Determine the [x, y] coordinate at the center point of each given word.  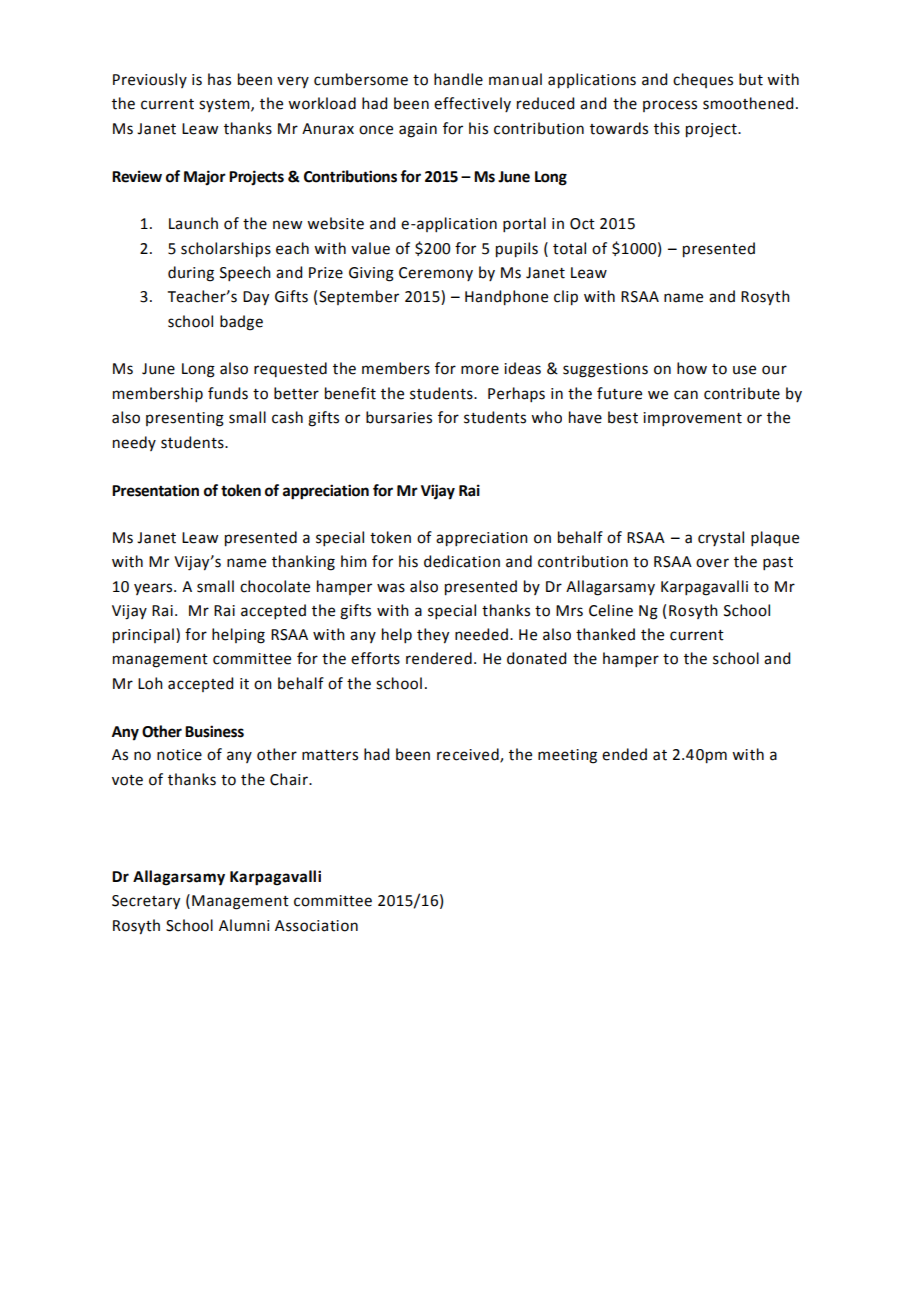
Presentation [155, 490]
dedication [462, 561]
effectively [472, 104]
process [670, 106]
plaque [775, 538]
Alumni [244, 925]
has [219, 79]
